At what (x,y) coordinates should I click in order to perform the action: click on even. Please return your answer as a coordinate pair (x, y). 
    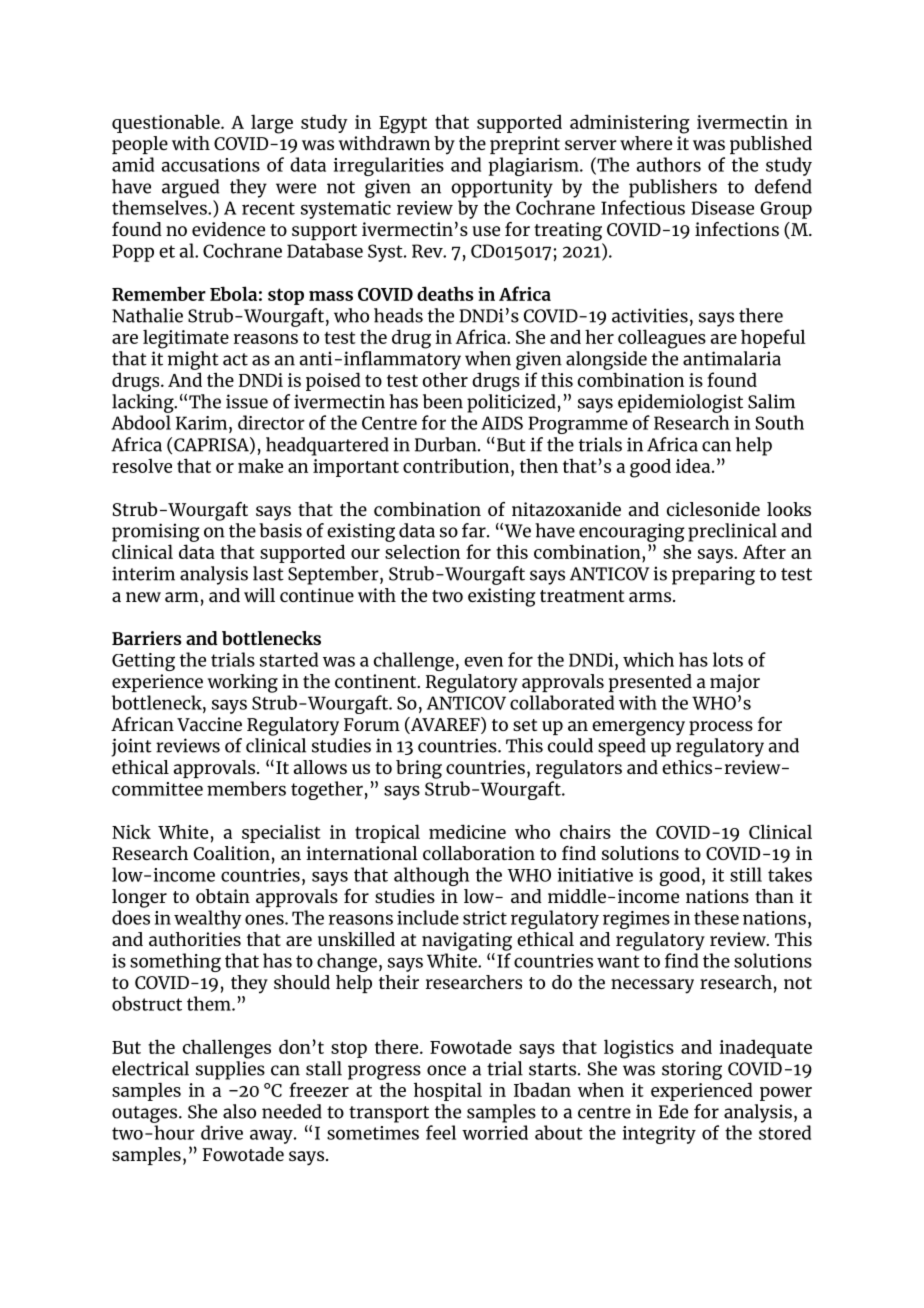
    Looking at the image, I should click on (483, 661).
